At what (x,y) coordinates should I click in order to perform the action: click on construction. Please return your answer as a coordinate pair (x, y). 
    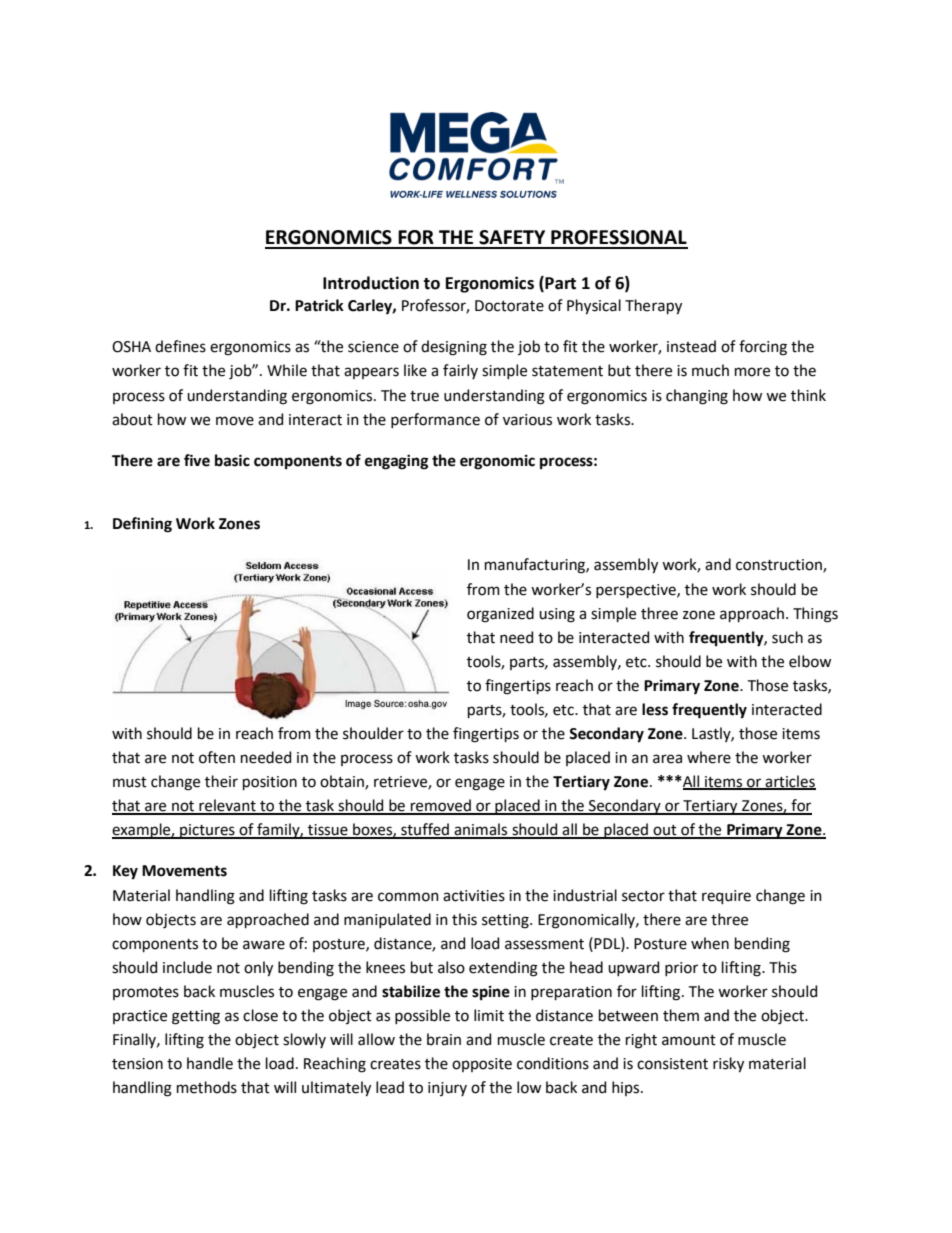
    Looking at the image, I should click on (780, 566).
